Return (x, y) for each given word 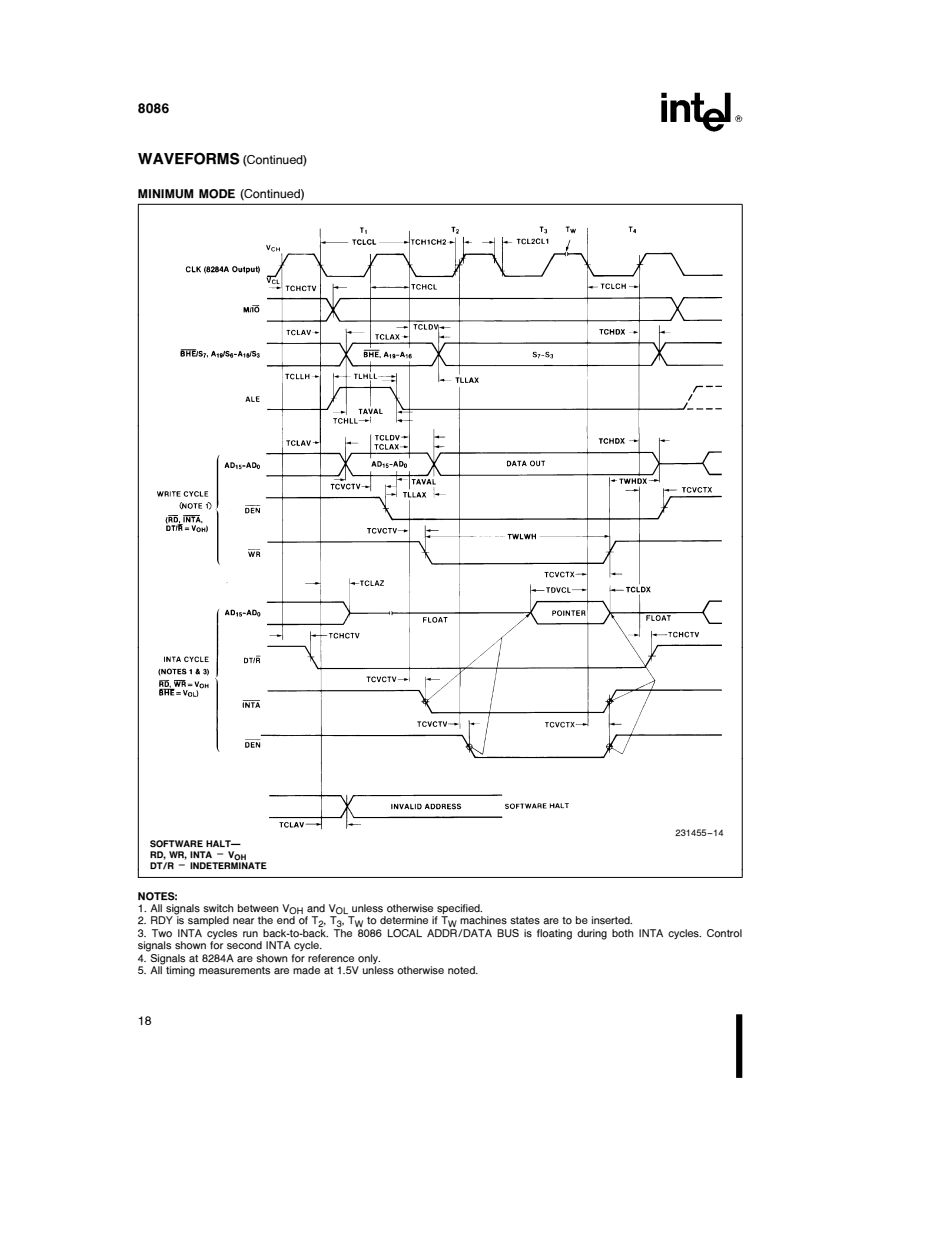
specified (459, 910)
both (623, 933)
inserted (612, 920)
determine (404, 920)
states (525, 920)
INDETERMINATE (228, 864)
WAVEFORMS (189, 158)
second (244, 945)
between (258, 908)
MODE (217, 194)
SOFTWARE (176, 844)
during (592, 934)
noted (462, 970)
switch (218, 908)
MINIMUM (166, 194)
